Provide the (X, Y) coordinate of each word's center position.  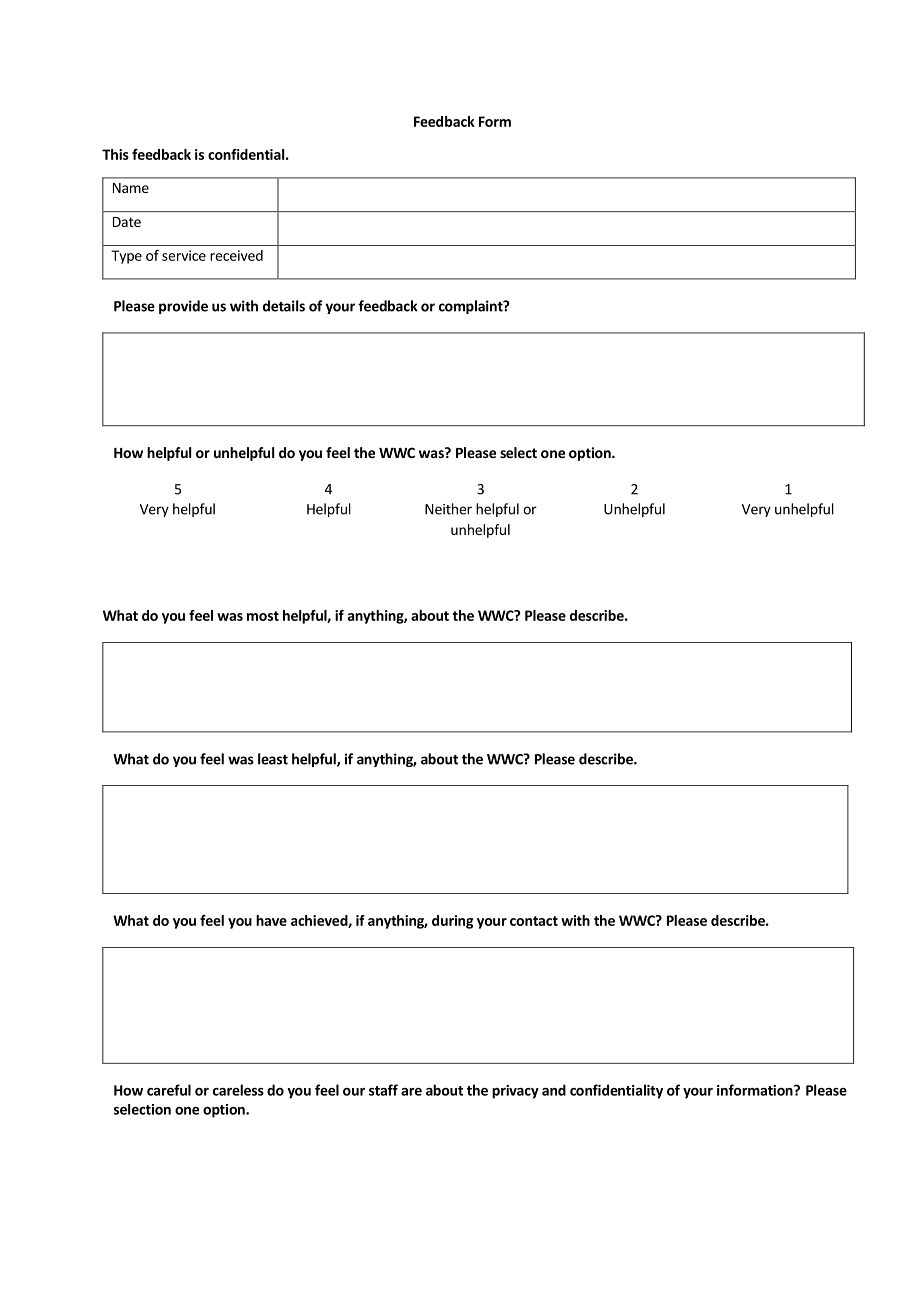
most (263, 616)
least (273, 759)
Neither (448, 509)
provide (183, 307)
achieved (320, 921)
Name (131, 188)
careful (169, 1090)
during (452, 922)
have (271, 920)
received (236, 255)
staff (383, 1090)
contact (534, 921)
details (284, 306)
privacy (515, 1092)
